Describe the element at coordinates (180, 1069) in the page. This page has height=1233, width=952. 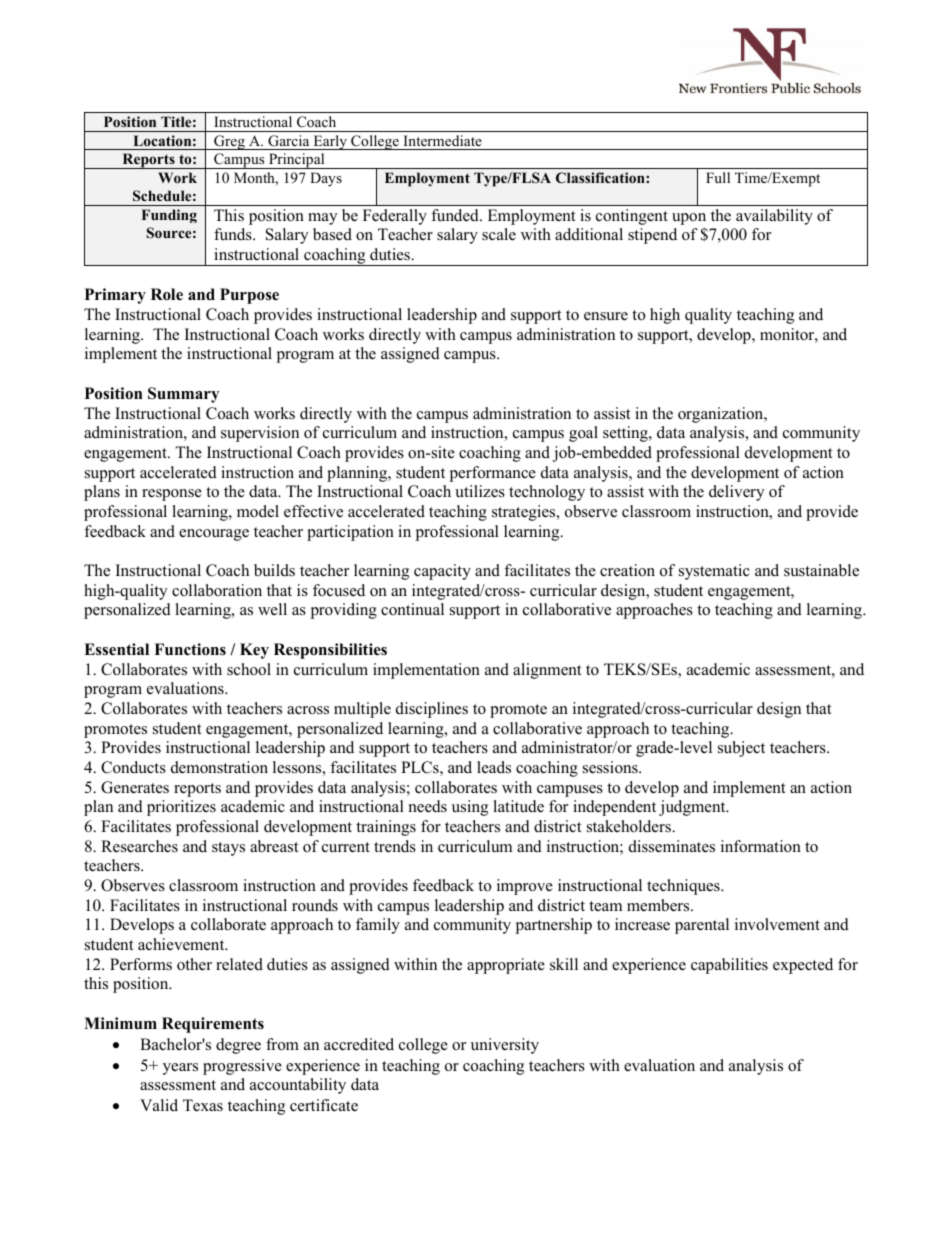
I see `years` at that location.
